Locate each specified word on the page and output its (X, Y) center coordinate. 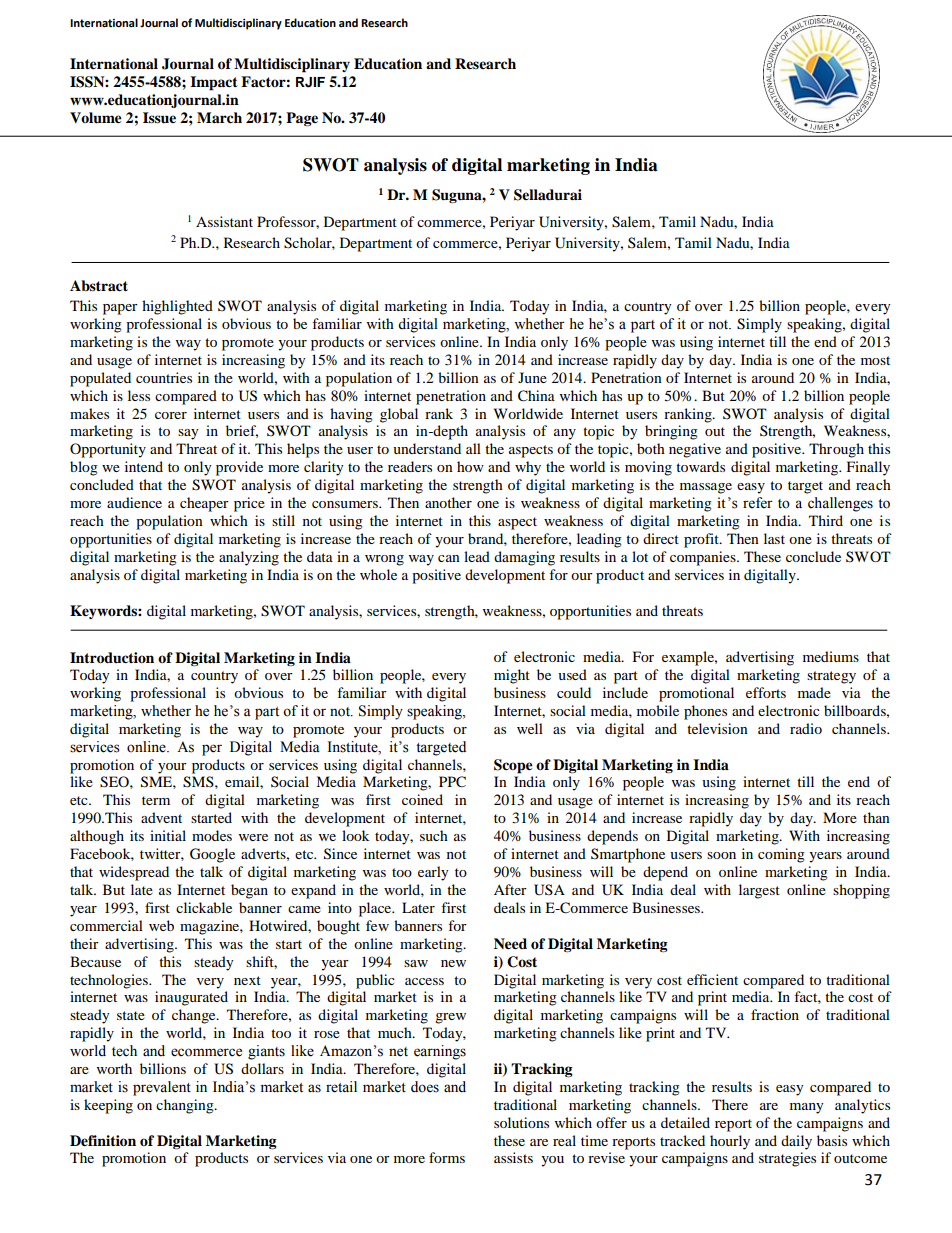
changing (186, 1106)
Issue (159, 118)
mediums (831, 656)
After (510, 889)
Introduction (112, 658)
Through (836, 450)
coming (781, 855)
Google (212, 855)
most (875, 360)
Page (302, 119)
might (512, 676)
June (532, 377)
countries (164, 377)
